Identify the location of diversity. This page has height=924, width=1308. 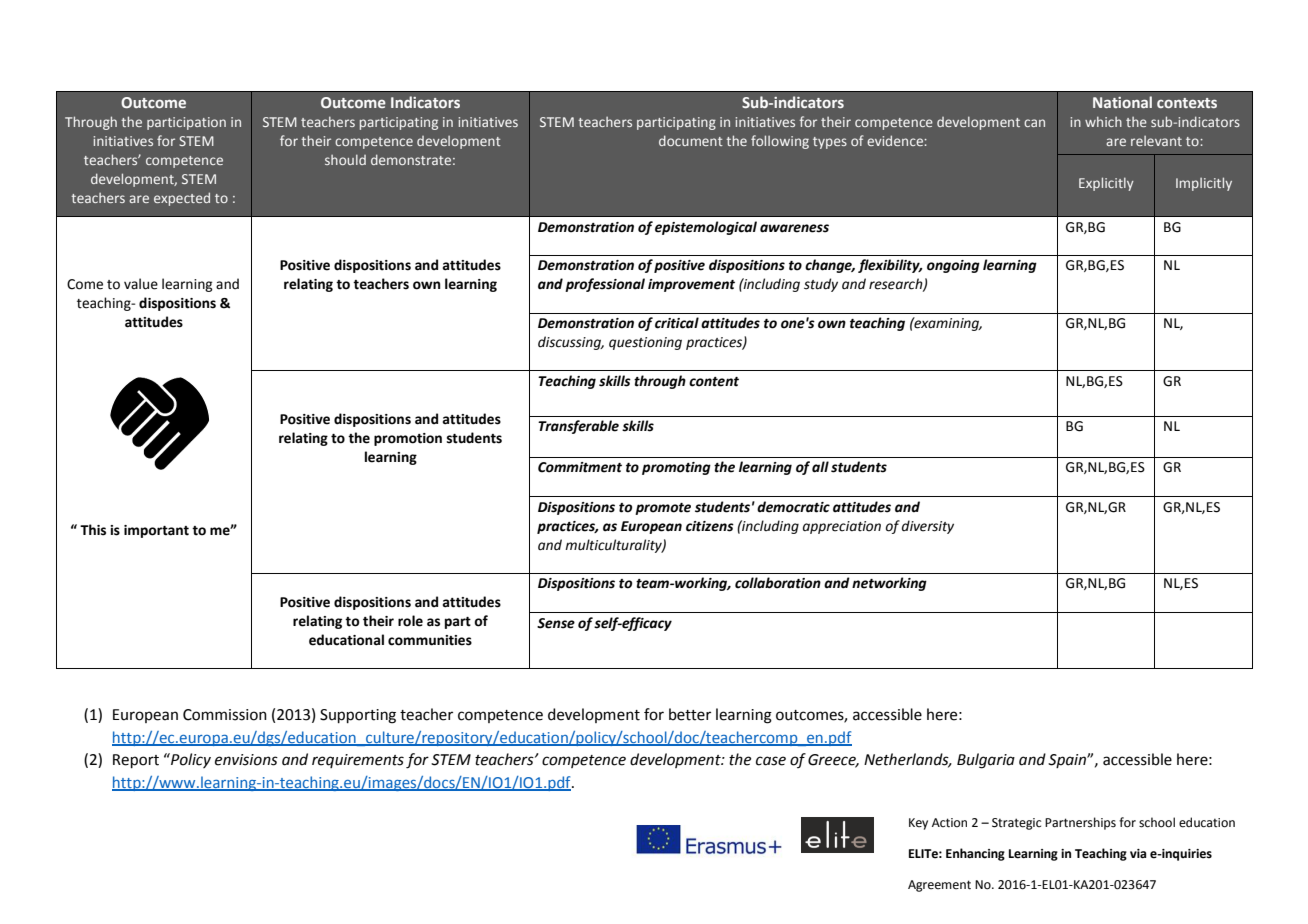
(928, 527).
